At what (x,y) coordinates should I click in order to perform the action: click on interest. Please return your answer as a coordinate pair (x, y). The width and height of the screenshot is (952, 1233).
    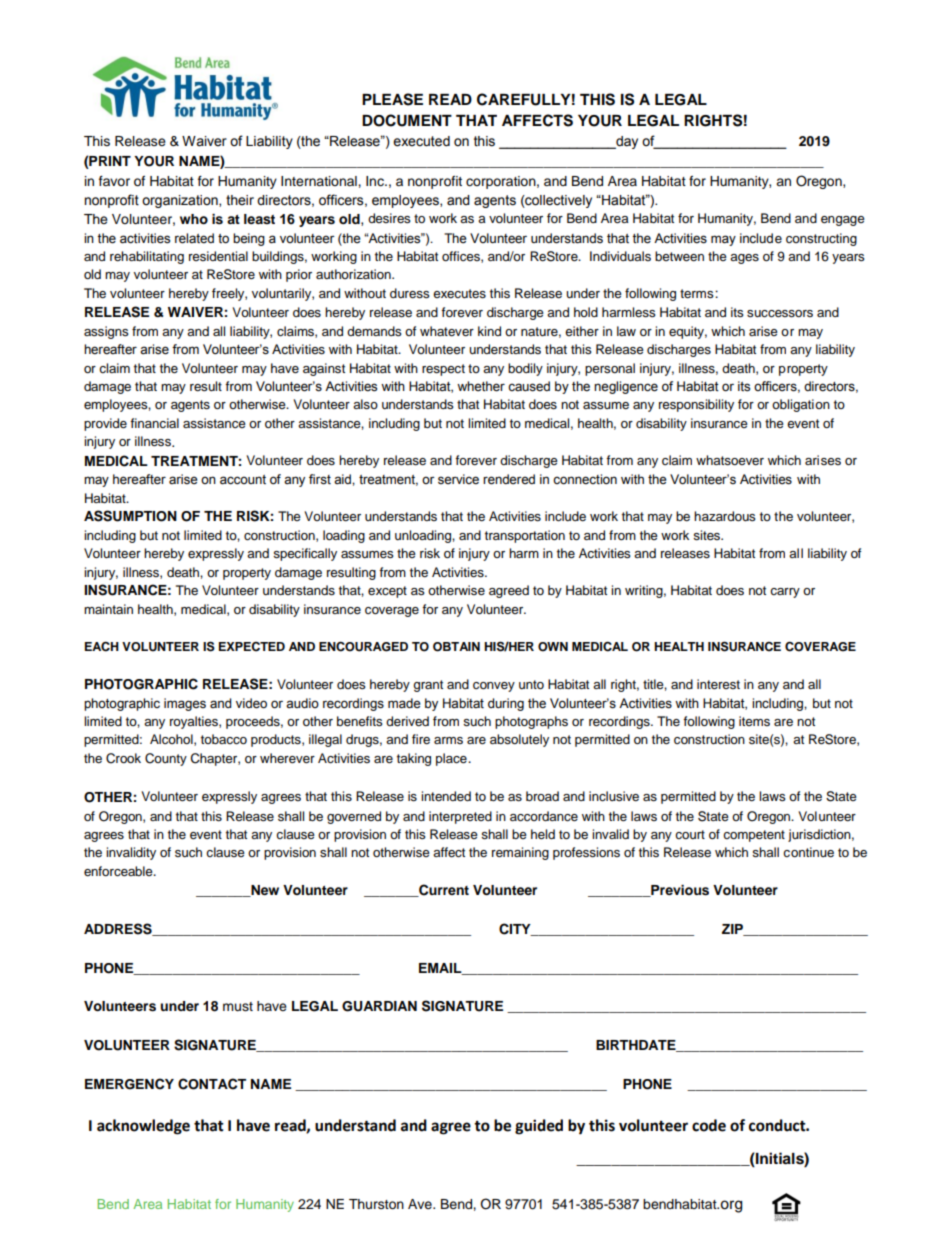
    Looking at the image, I should click on (718, 684).
